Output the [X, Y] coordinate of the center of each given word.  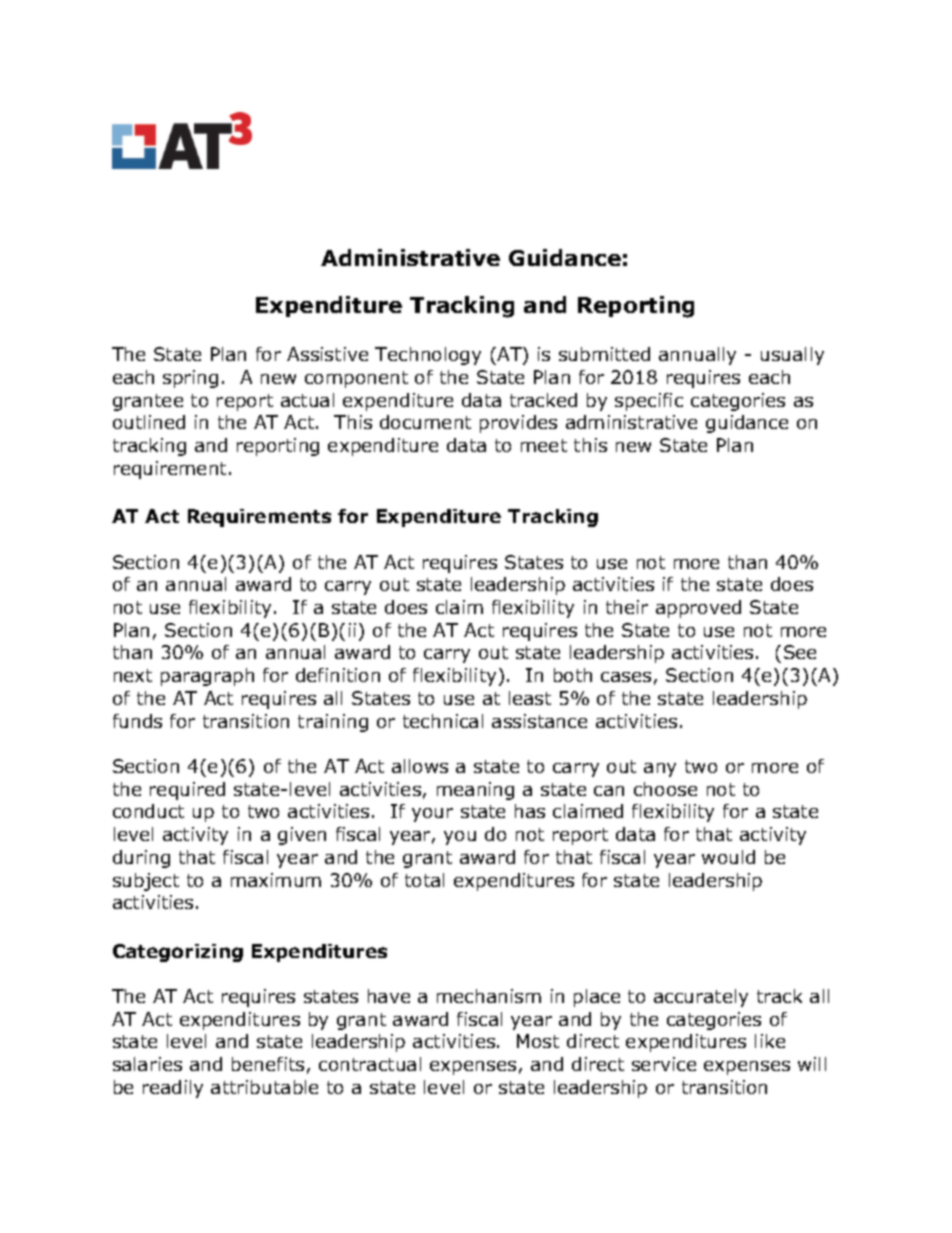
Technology [428, 356]
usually [792, 356]
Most [538, 1041]
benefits [268, 1064]
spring [190, 379]
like [770, 1041]
